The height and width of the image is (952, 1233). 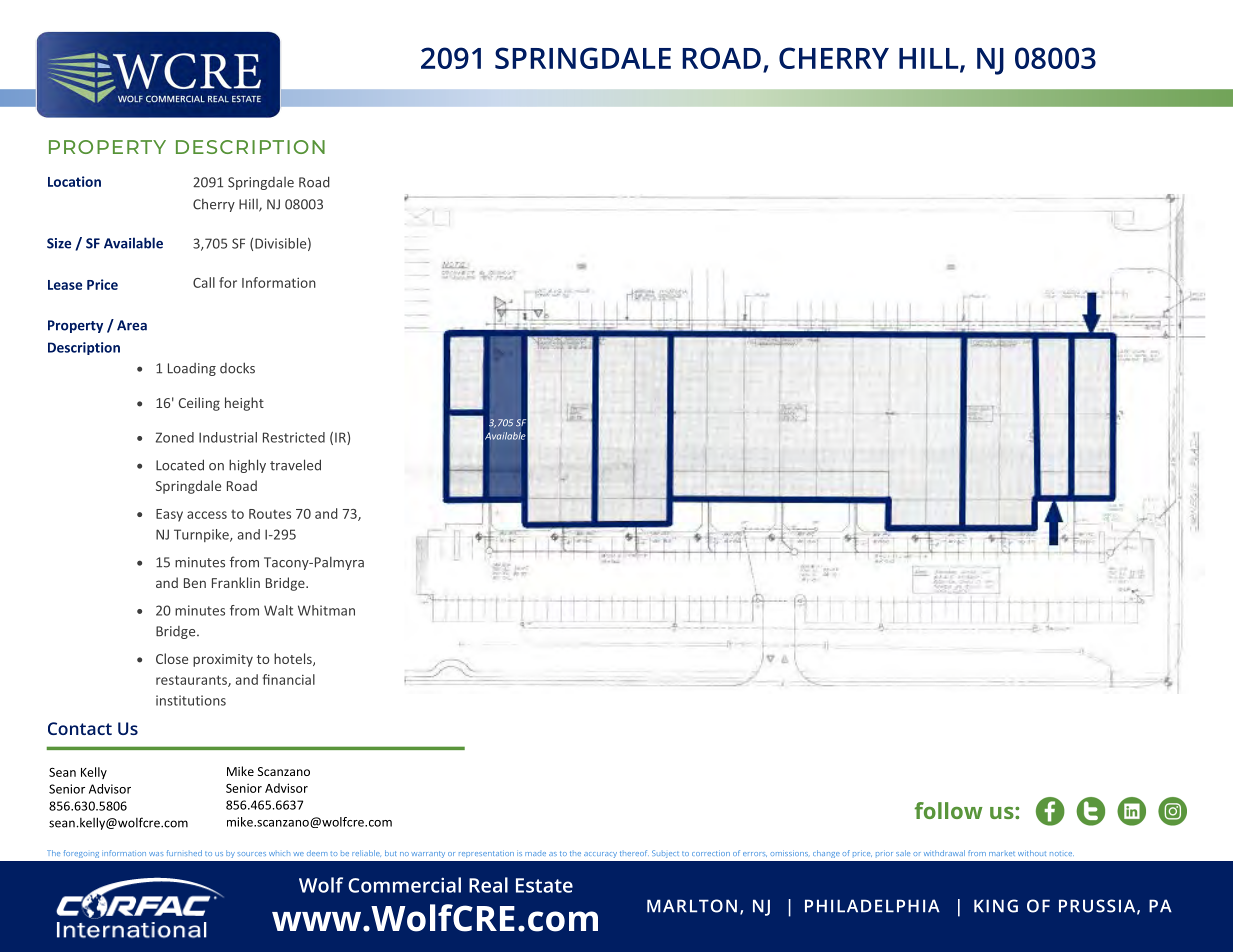 What do you see at coordinates (948, 810) in the image?
I see `follow` at bounding box center [948, 810].
